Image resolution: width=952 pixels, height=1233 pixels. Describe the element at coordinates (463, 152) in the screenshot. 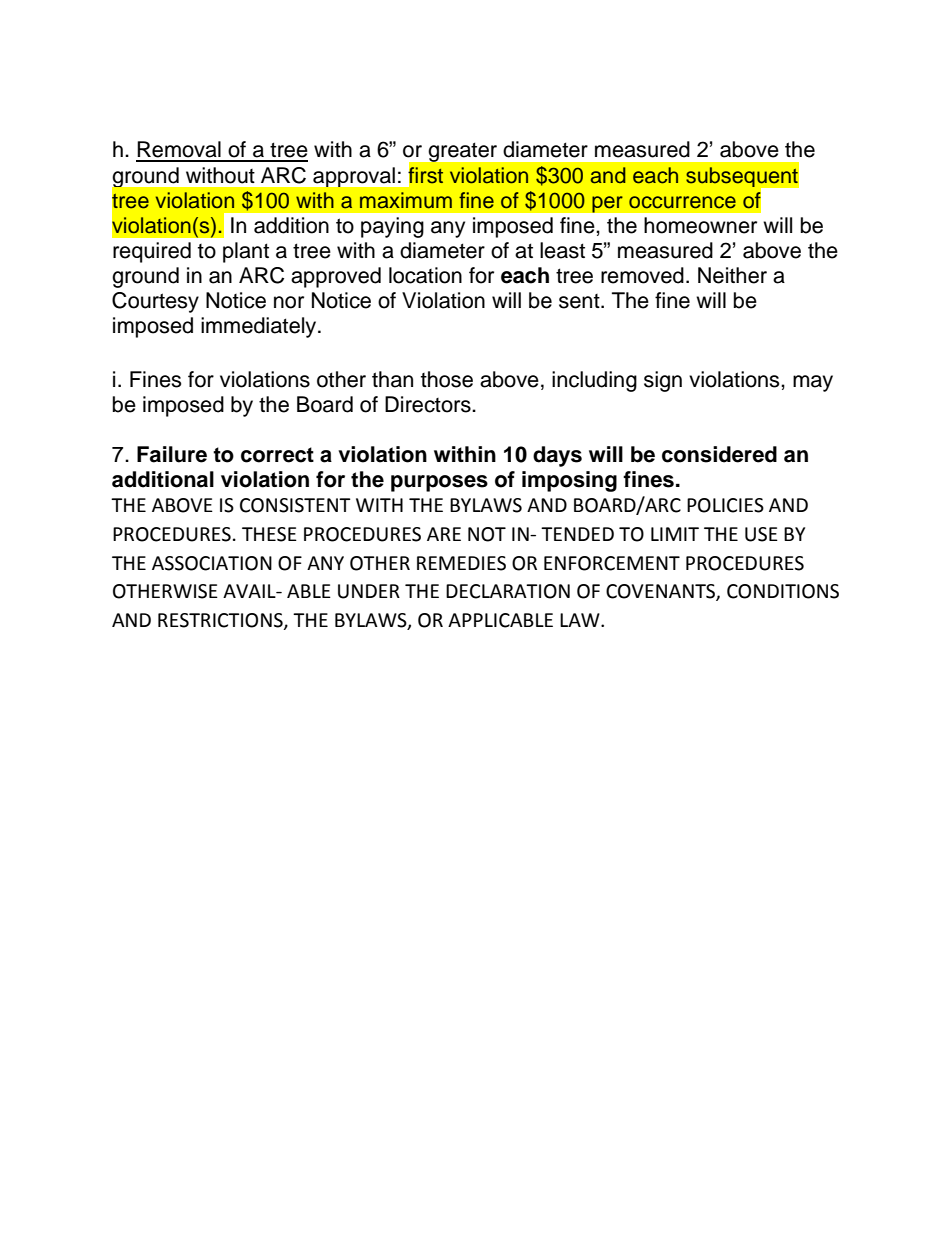

I see `greater` at that location.
